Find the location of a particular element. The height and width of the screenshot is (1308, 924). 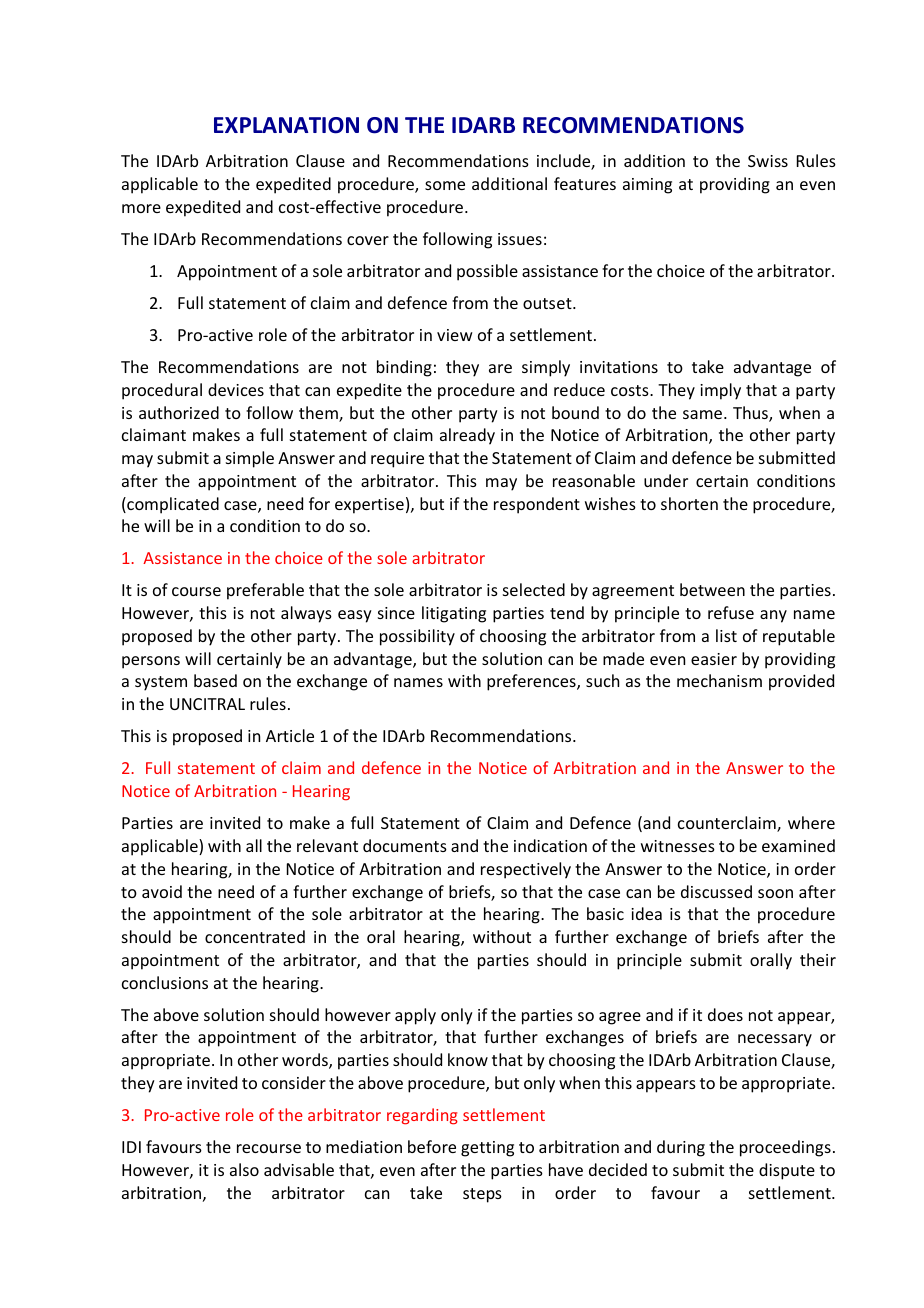

concentrated is located at coordinates (255, 936).
